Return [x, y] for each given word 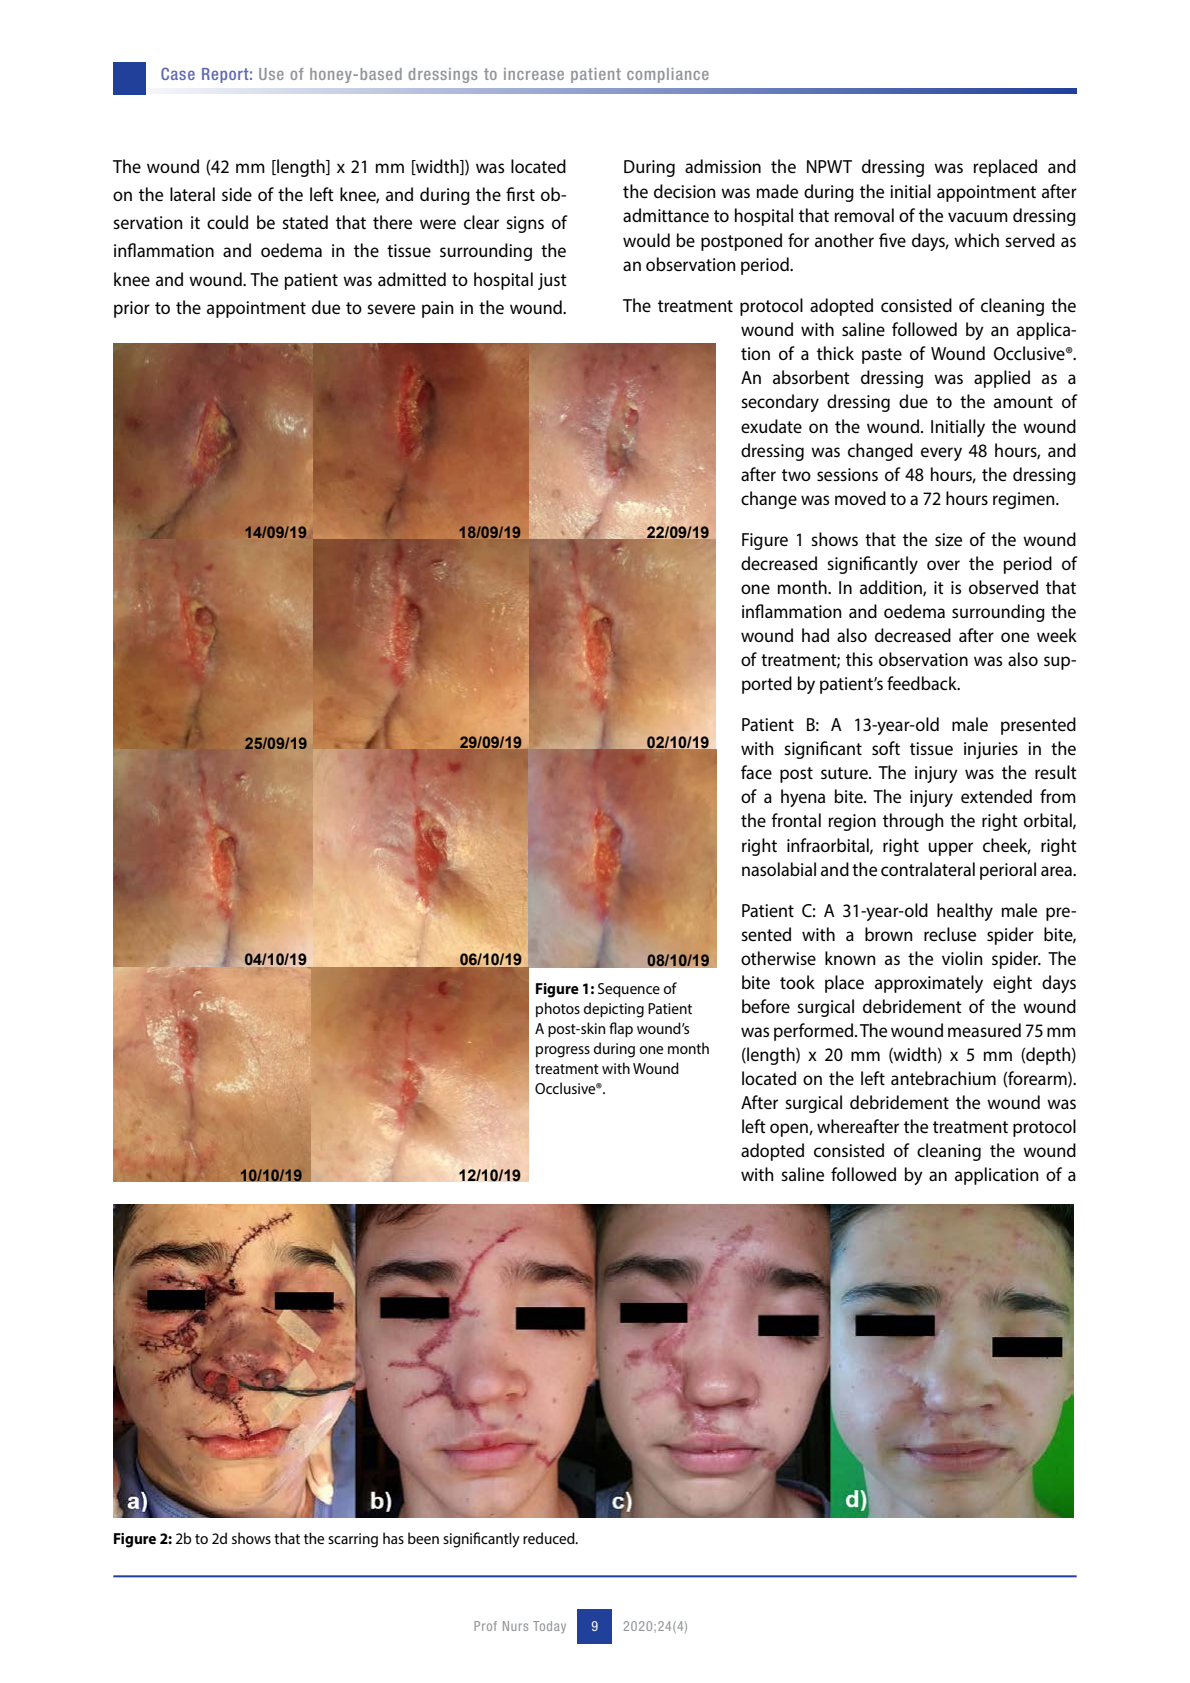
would [646, 240]
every [941, 454]
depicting [614, 1010]
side [237, 194]
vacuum [978, 217]
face [756, 772]
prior [132, 309]
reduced [550, 1538]
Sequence [629, 990]
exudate [771, 426]
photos [558, 1009]
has [393, 1538]
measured [984, 1030]
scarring [353, 1540]
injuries [991, 750]
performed [813, 1032]
